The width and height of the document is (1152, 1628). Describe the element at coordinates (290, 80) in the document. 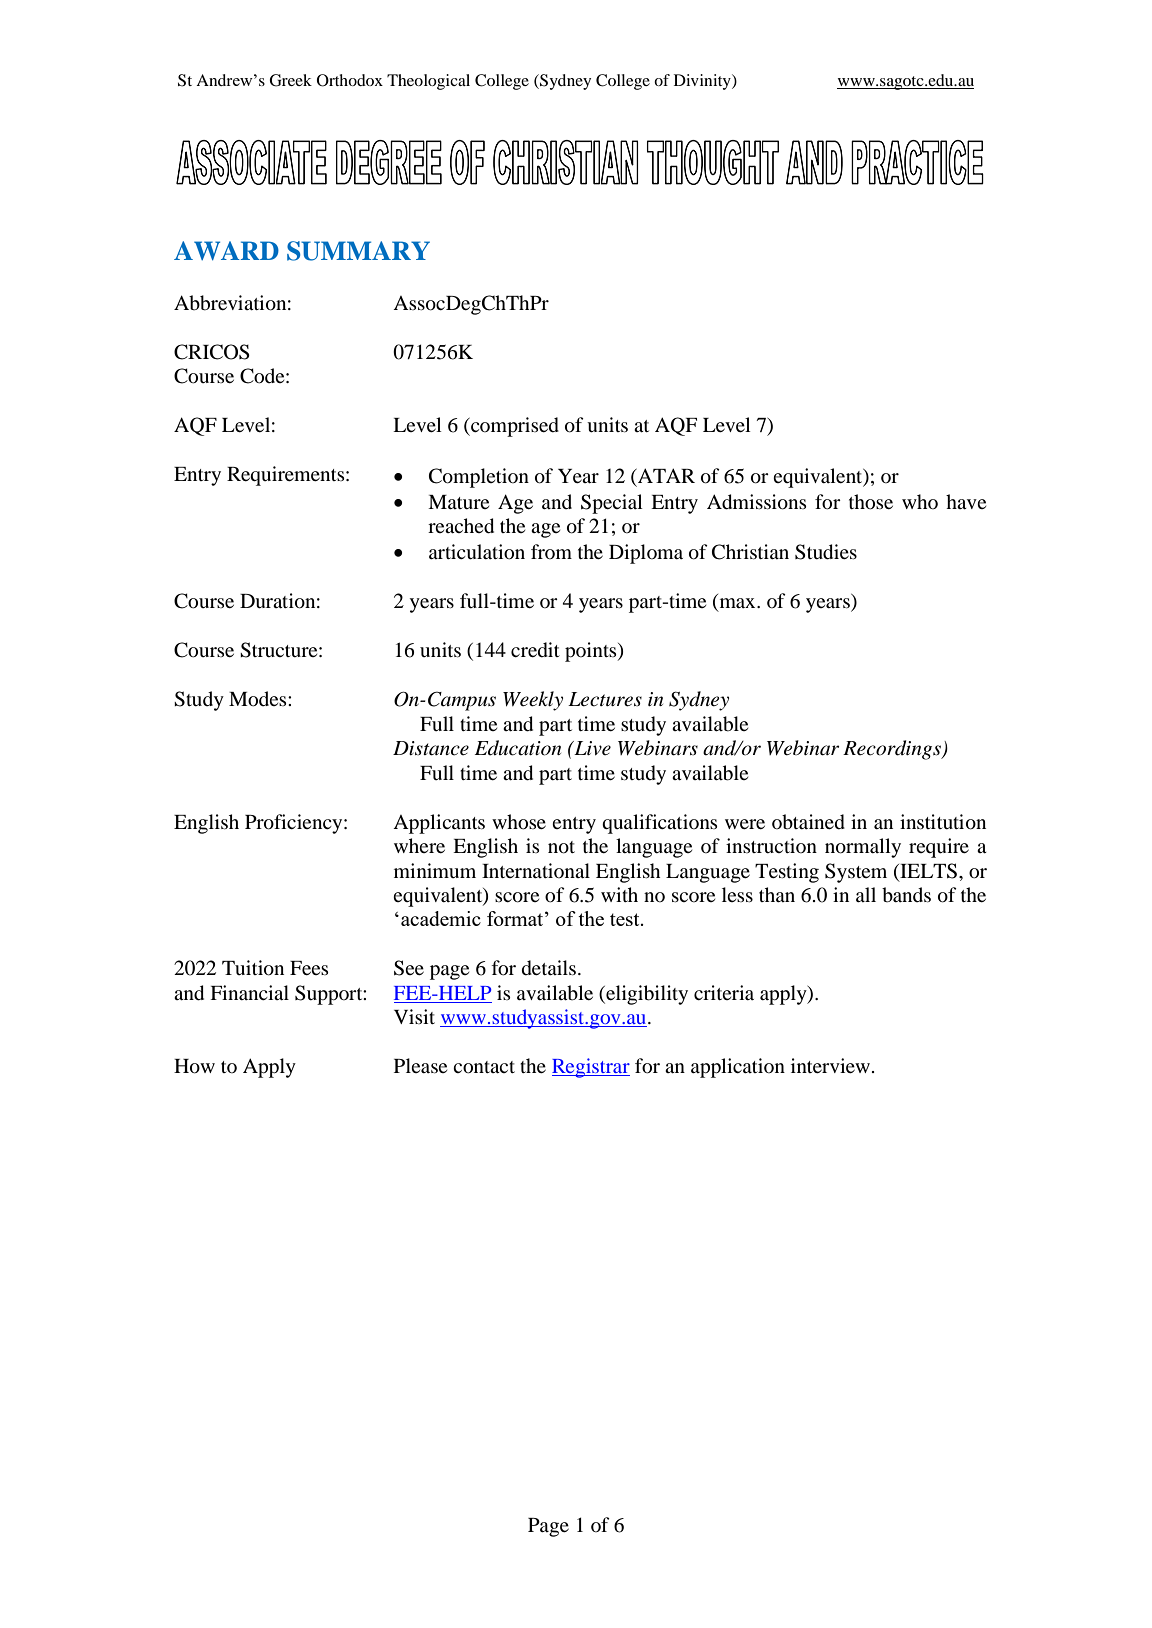

I see `Greek` at that location.
